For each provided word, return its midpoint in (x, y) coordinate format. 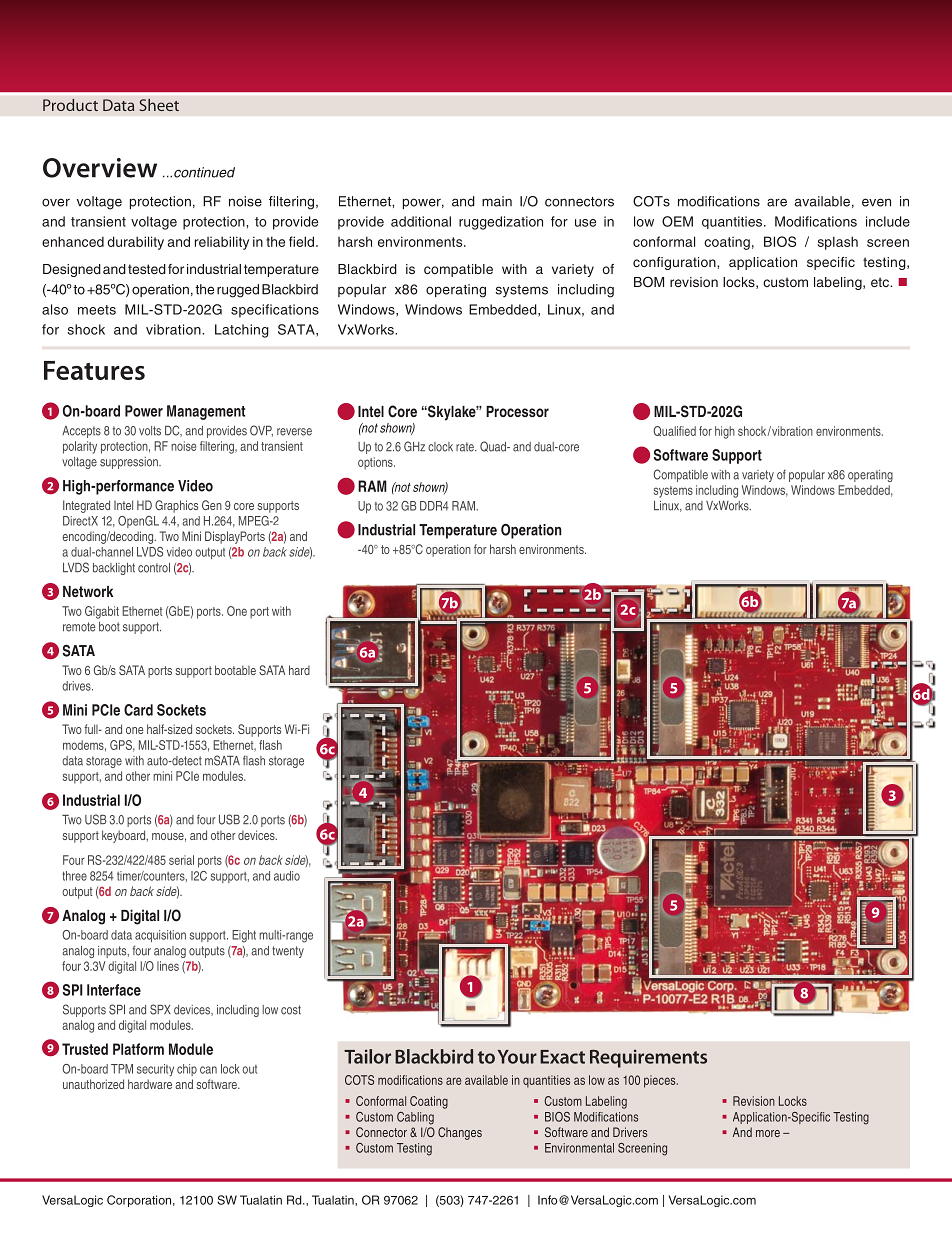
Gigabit (102, 612)
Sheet (159, 105)
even (876, 202)
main (497, 201)
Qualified (674, 431)
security (155, 1070)
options (376, 463)
